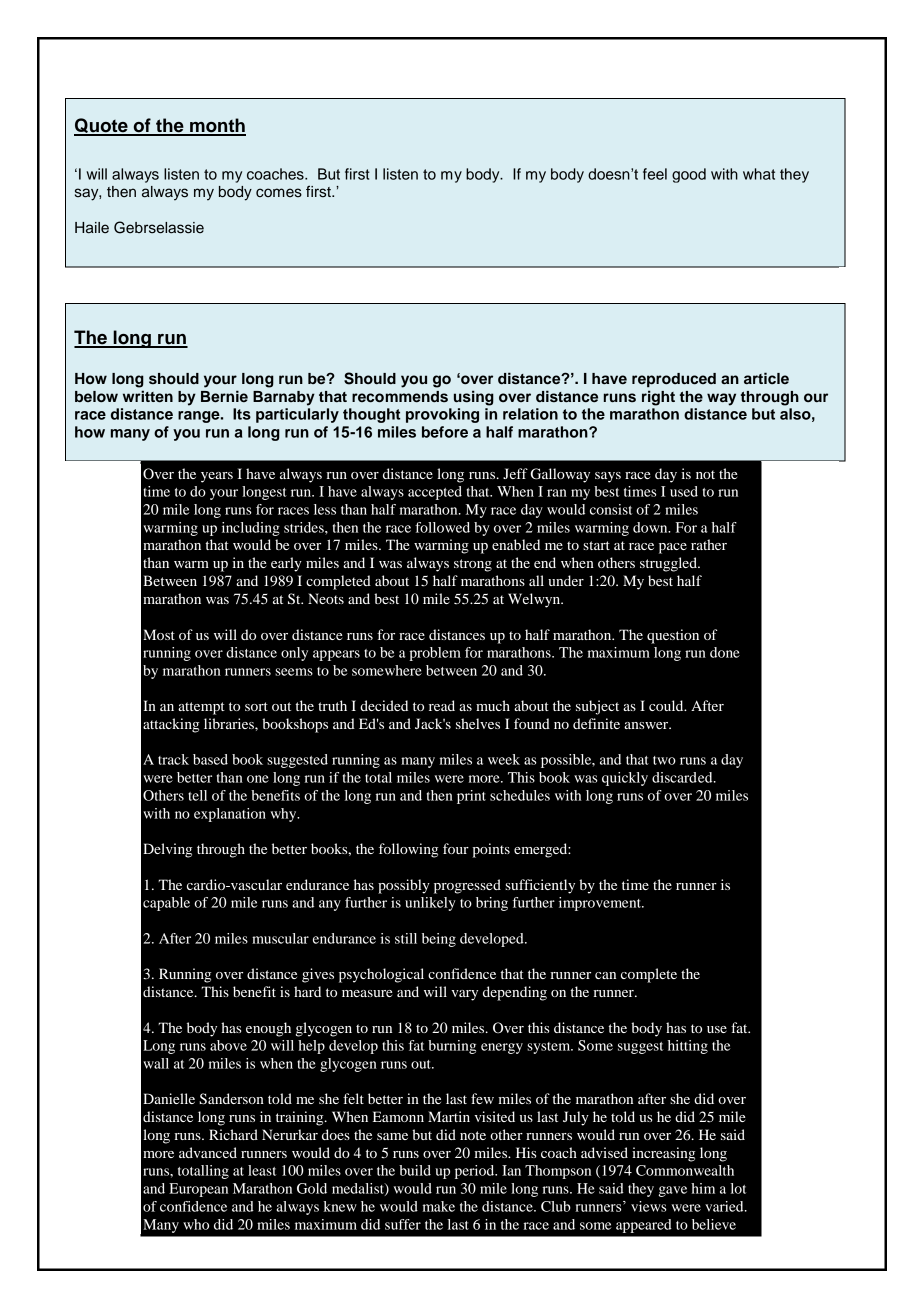 This screenshot has height=1308, width=924. Describe the element at coordinates (217, 477) in the screenshot. I see `years` at that location.
